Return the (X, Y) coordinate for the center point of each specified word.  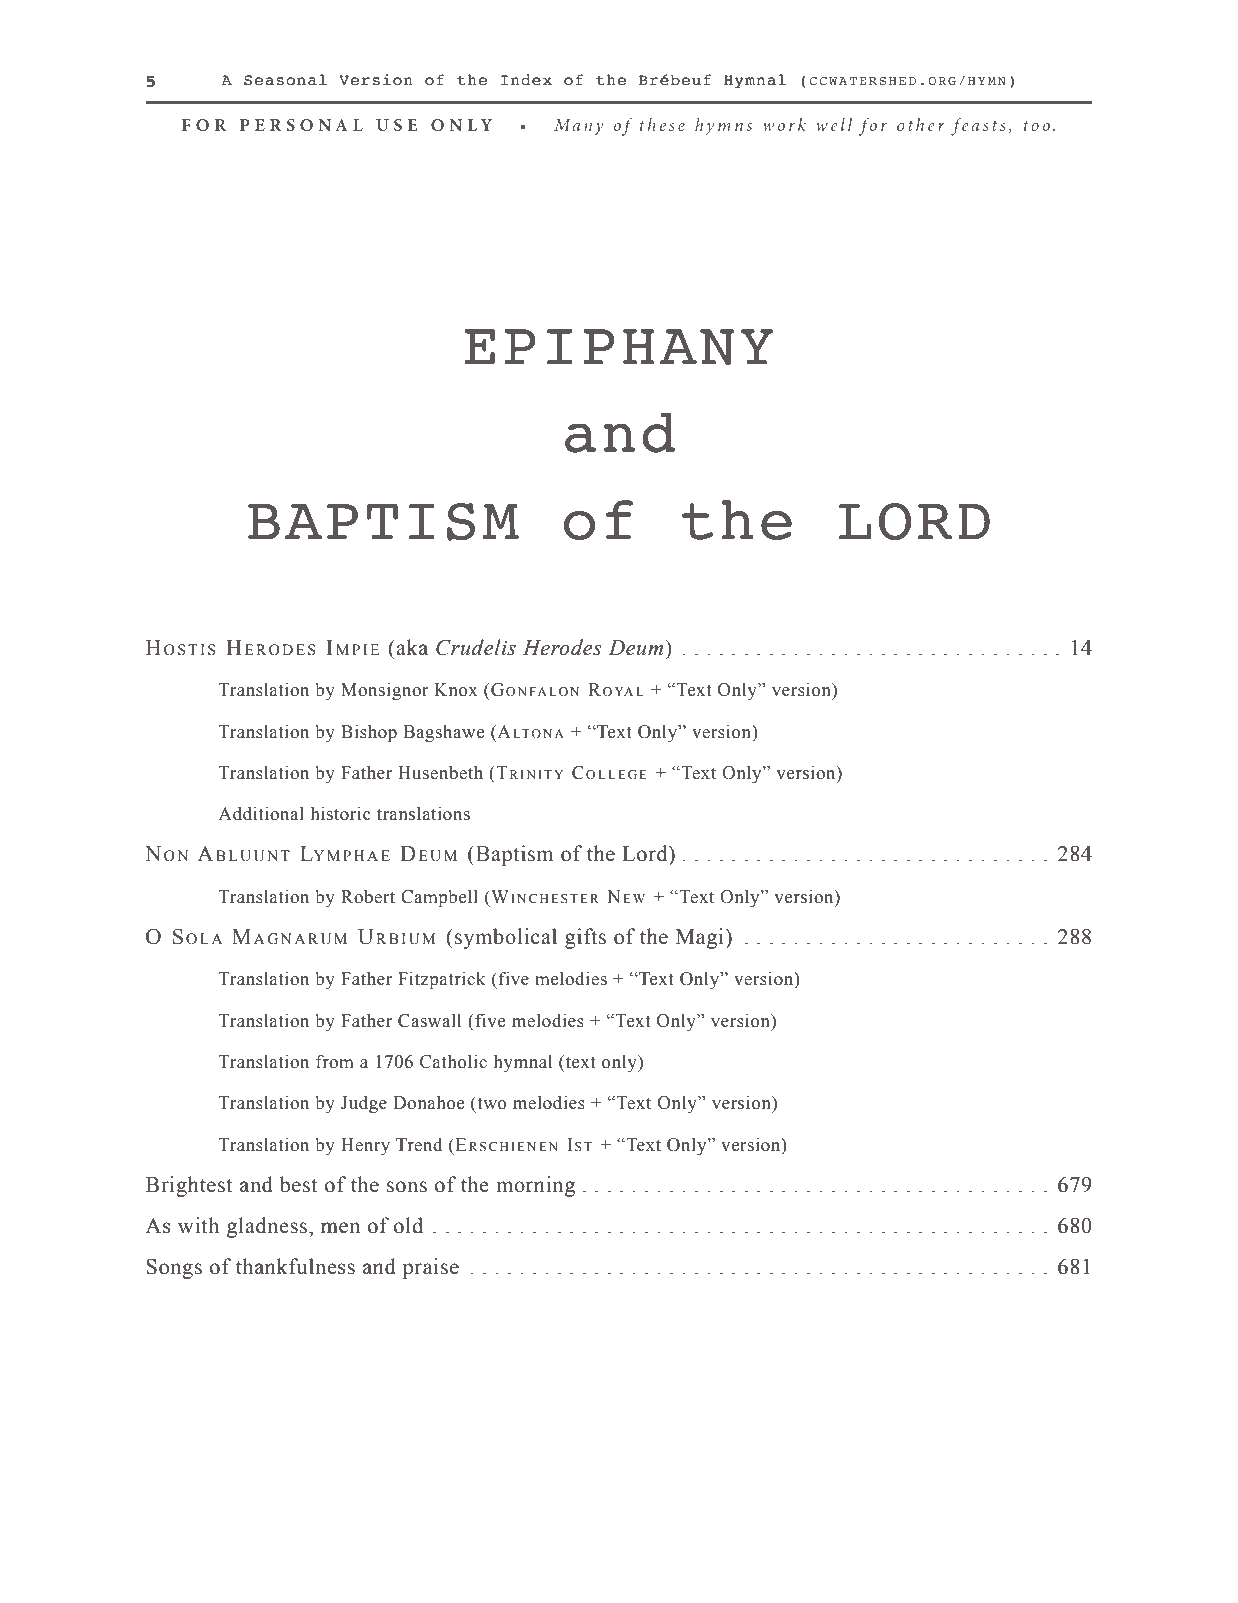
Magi (701, 938)
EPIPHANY (618, 347)
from (335, 1061)
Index (526, 80)
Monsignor (385, 691)
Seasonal (285, 80)
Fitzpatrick (441, 980)
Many (579, 127)
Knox (456, 690)
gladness (267, 1227)
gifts (585, 938)
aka (412, 647)
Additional (261, 813)
